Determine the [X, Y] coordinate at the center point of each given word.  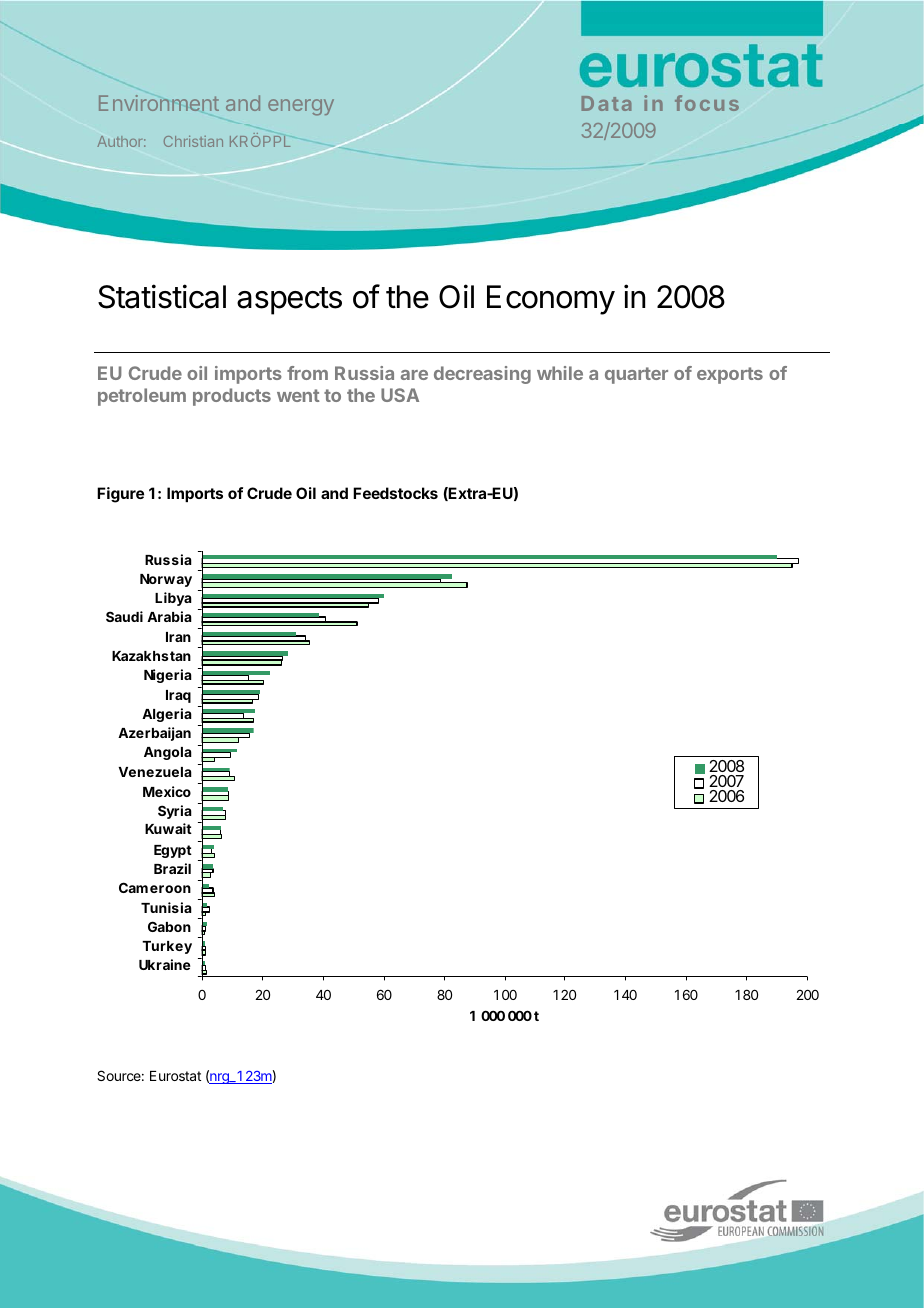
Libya [173, 599]
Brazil [172, 868]
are [414, 375]
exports [730, 375]
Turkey [167, 947]
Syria [175, 812]
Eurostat [175, 1076]
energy [301, 107]
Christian [193, 141]
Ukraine [165, 964]
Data [606, 103]
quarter [636, 375]
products [232, 397]
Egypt [173, 851]
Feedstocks [395, 493]
